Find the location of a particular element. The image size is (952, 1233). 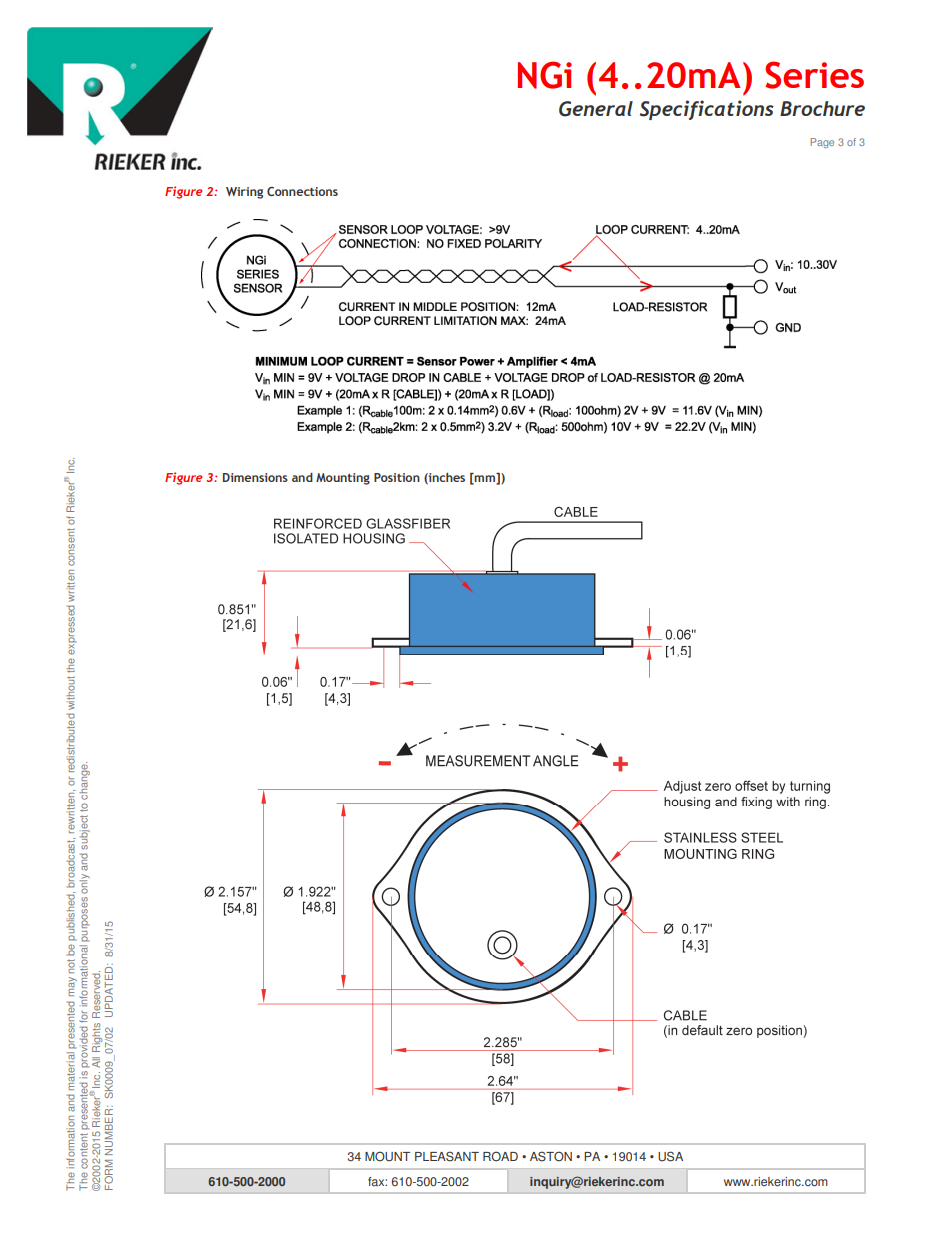

Page is located at coordinates (822, 143).
